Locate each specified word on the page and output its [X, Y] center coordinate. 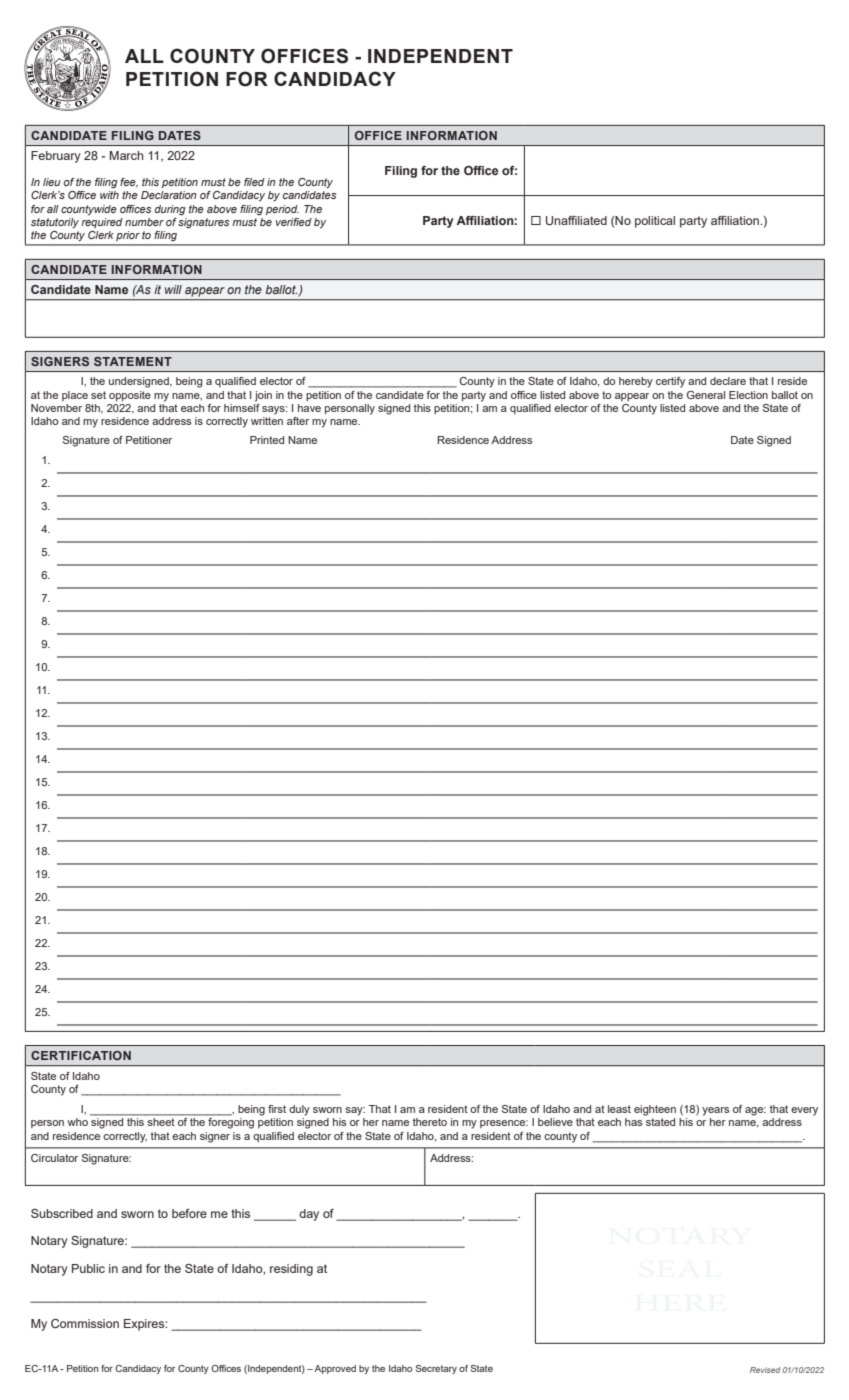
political [655, 222]
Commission [85, 1323]
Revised [765, 1370]
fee [129, 183]
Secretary [436, 1369]
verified [294, 222]
